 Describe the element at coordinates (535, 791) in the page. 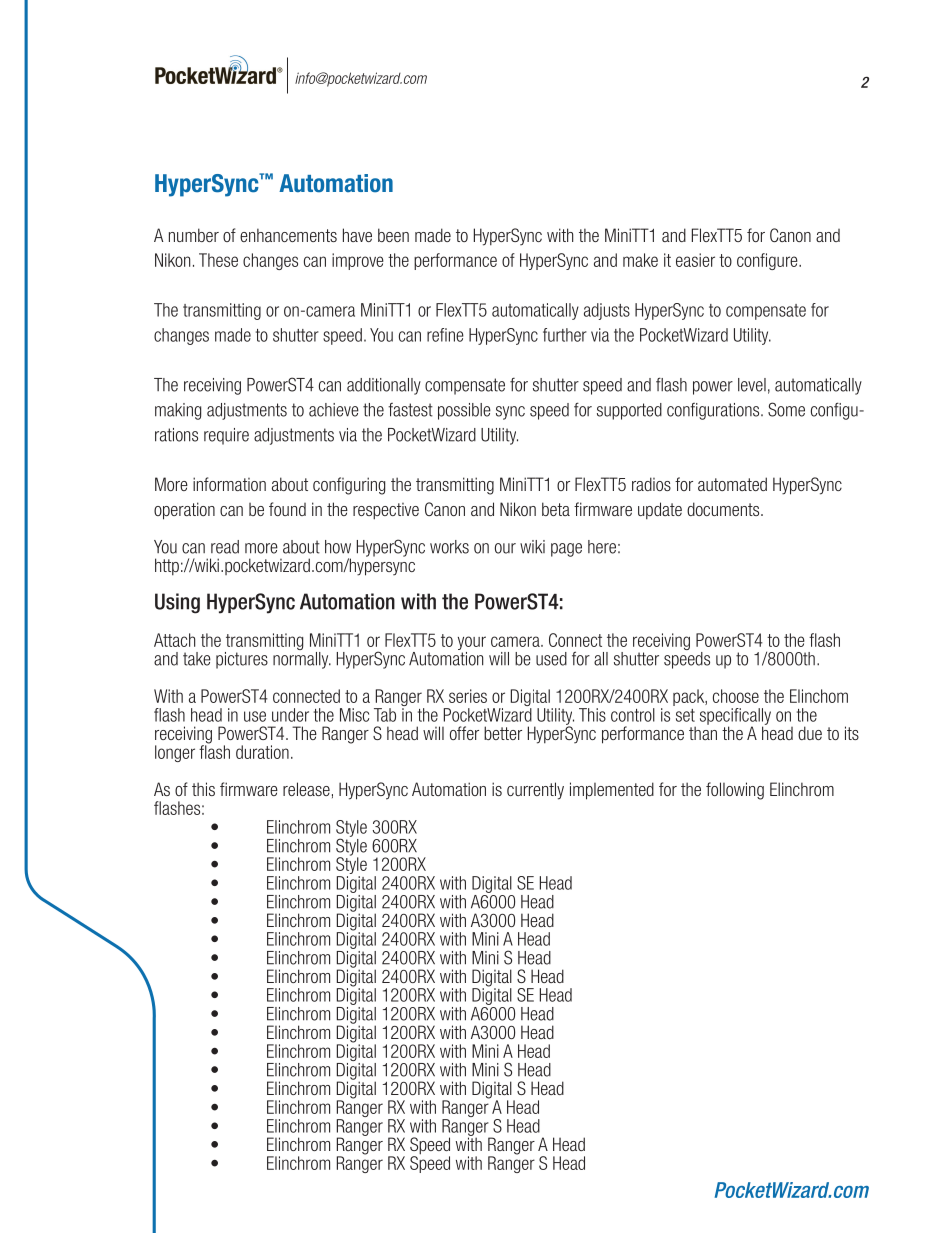

I see `currently` at that location.
